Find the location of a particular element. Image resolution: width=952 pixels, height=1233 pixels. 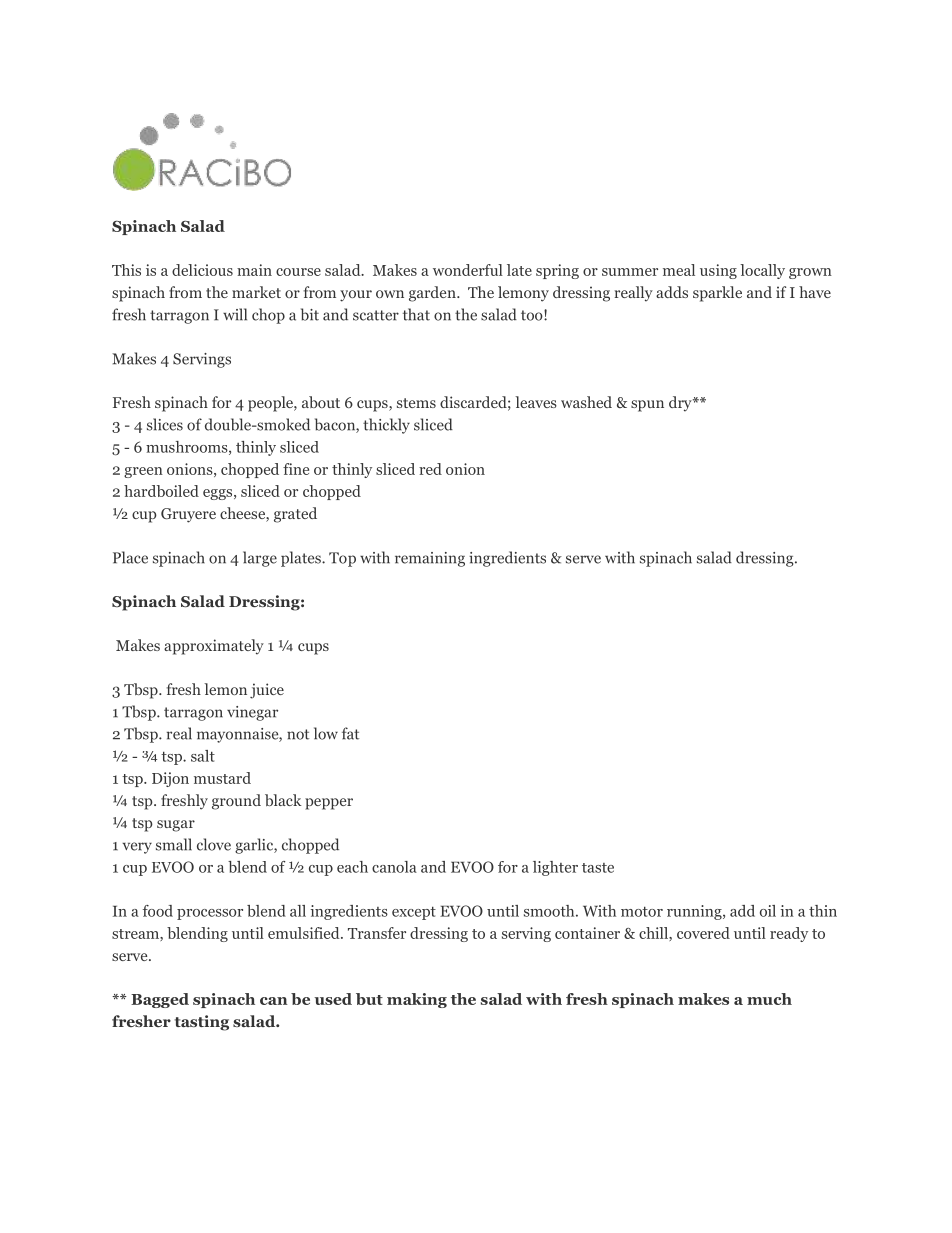

Top is located at coordinates (342, 559).
